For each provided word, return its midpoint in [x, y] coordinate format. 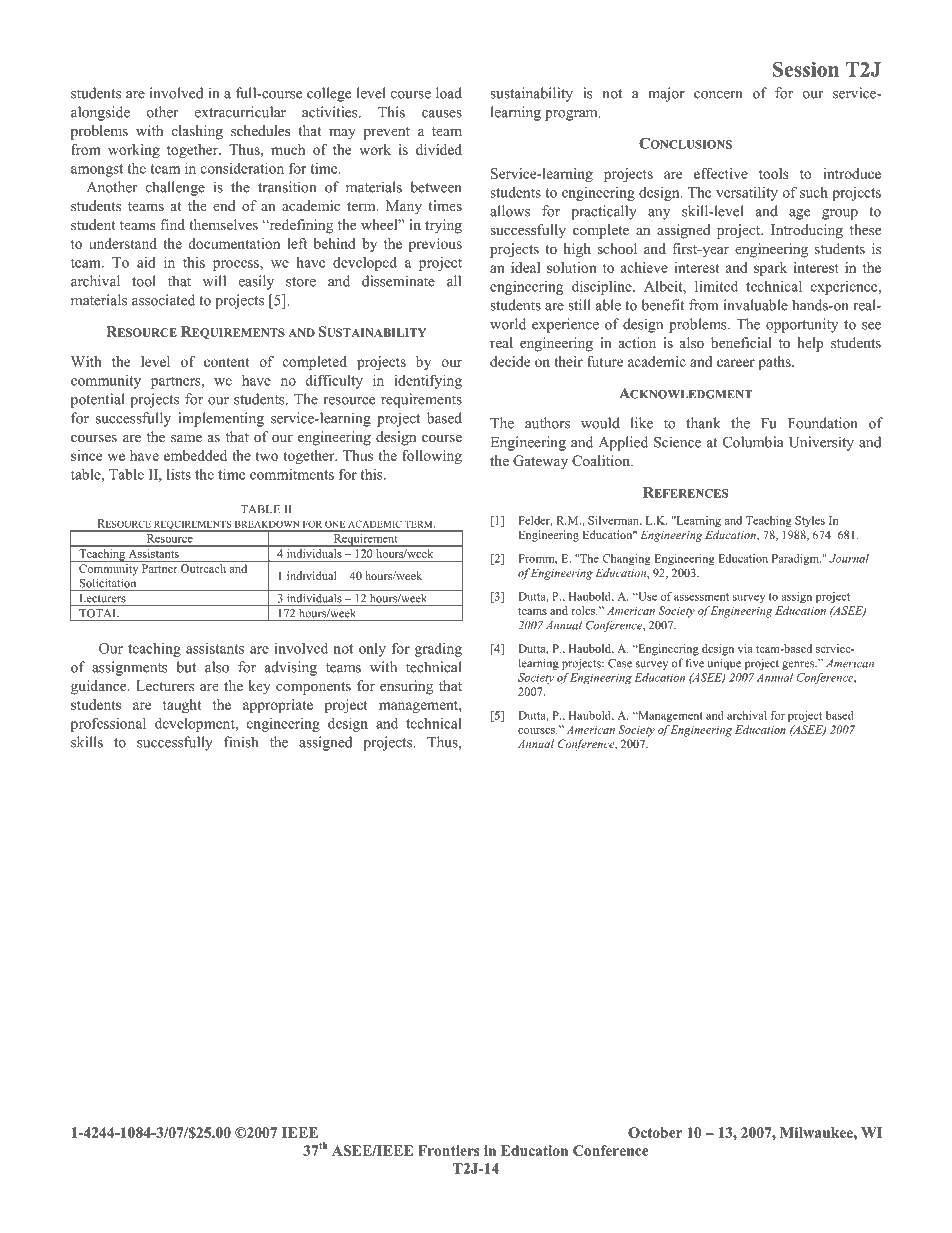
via [745, 648]
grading [438, 649]
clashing [197, 132]
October [655, 1132]
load [449, 93]
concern [718, 95]
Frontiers [449, 1150]
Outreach [203, 568]
